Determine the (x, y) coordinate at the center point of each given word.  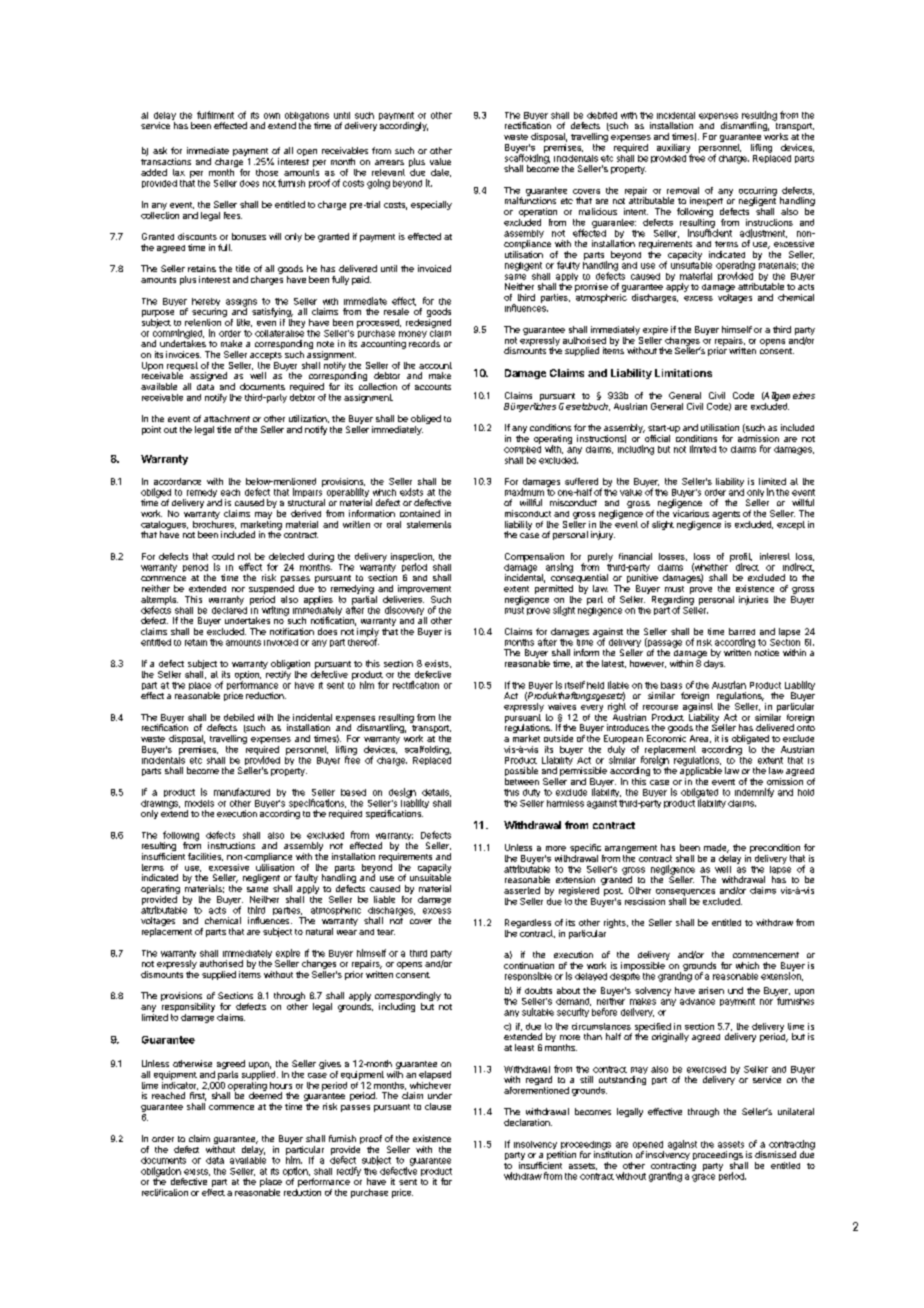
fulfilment (215, 115)
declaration (528, 1122)
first (198, 1096)
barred (742, 631)
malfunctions (530, 199)
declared (229, 609)
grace (703, 1178)
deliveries (403, 599)
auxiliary (674, 149)
